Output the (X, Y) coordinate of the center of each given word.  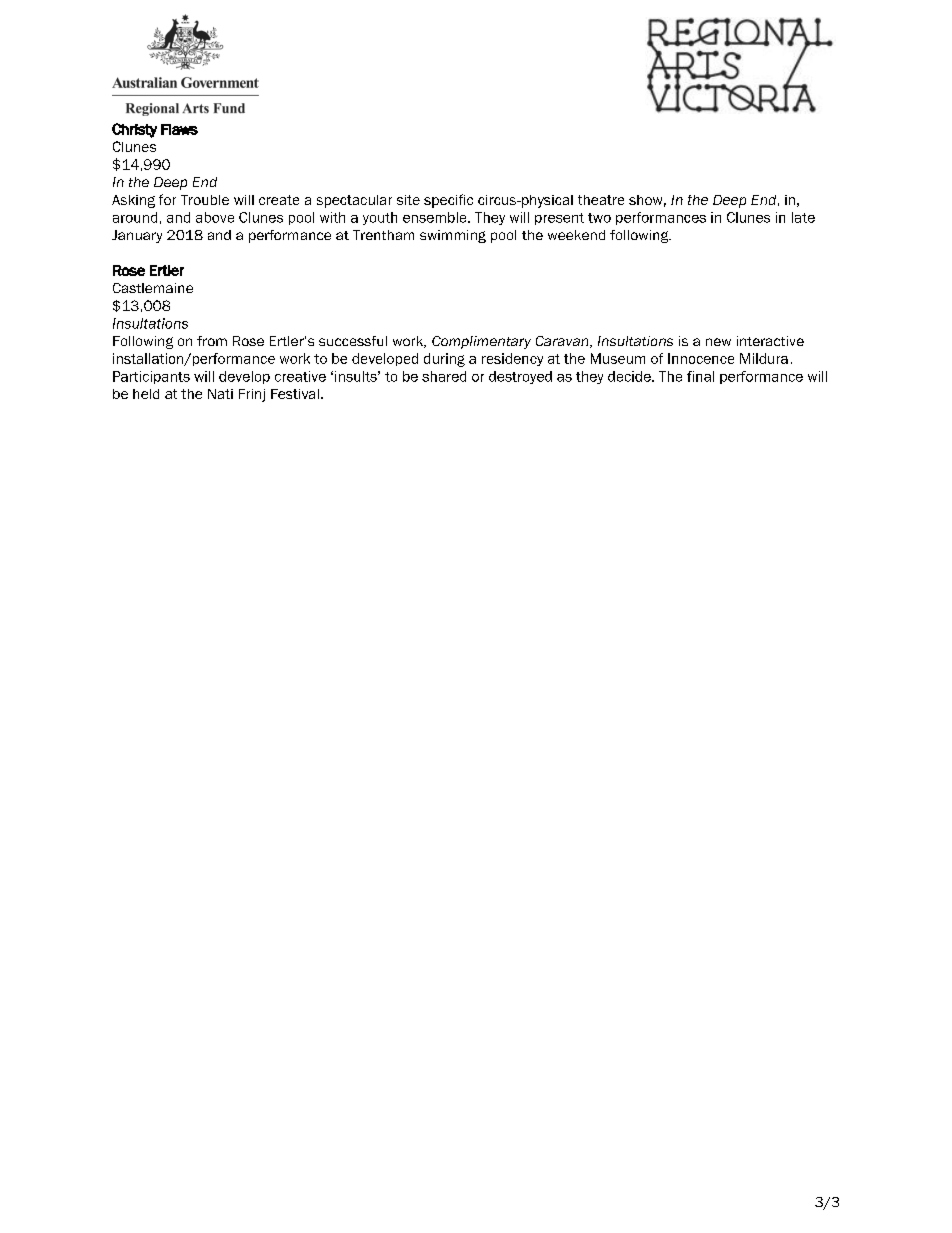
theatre (601, 200)
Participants (151, 377)
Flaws (179, 129)
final (700, 376)
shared (444, 376)
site (408, 200)
